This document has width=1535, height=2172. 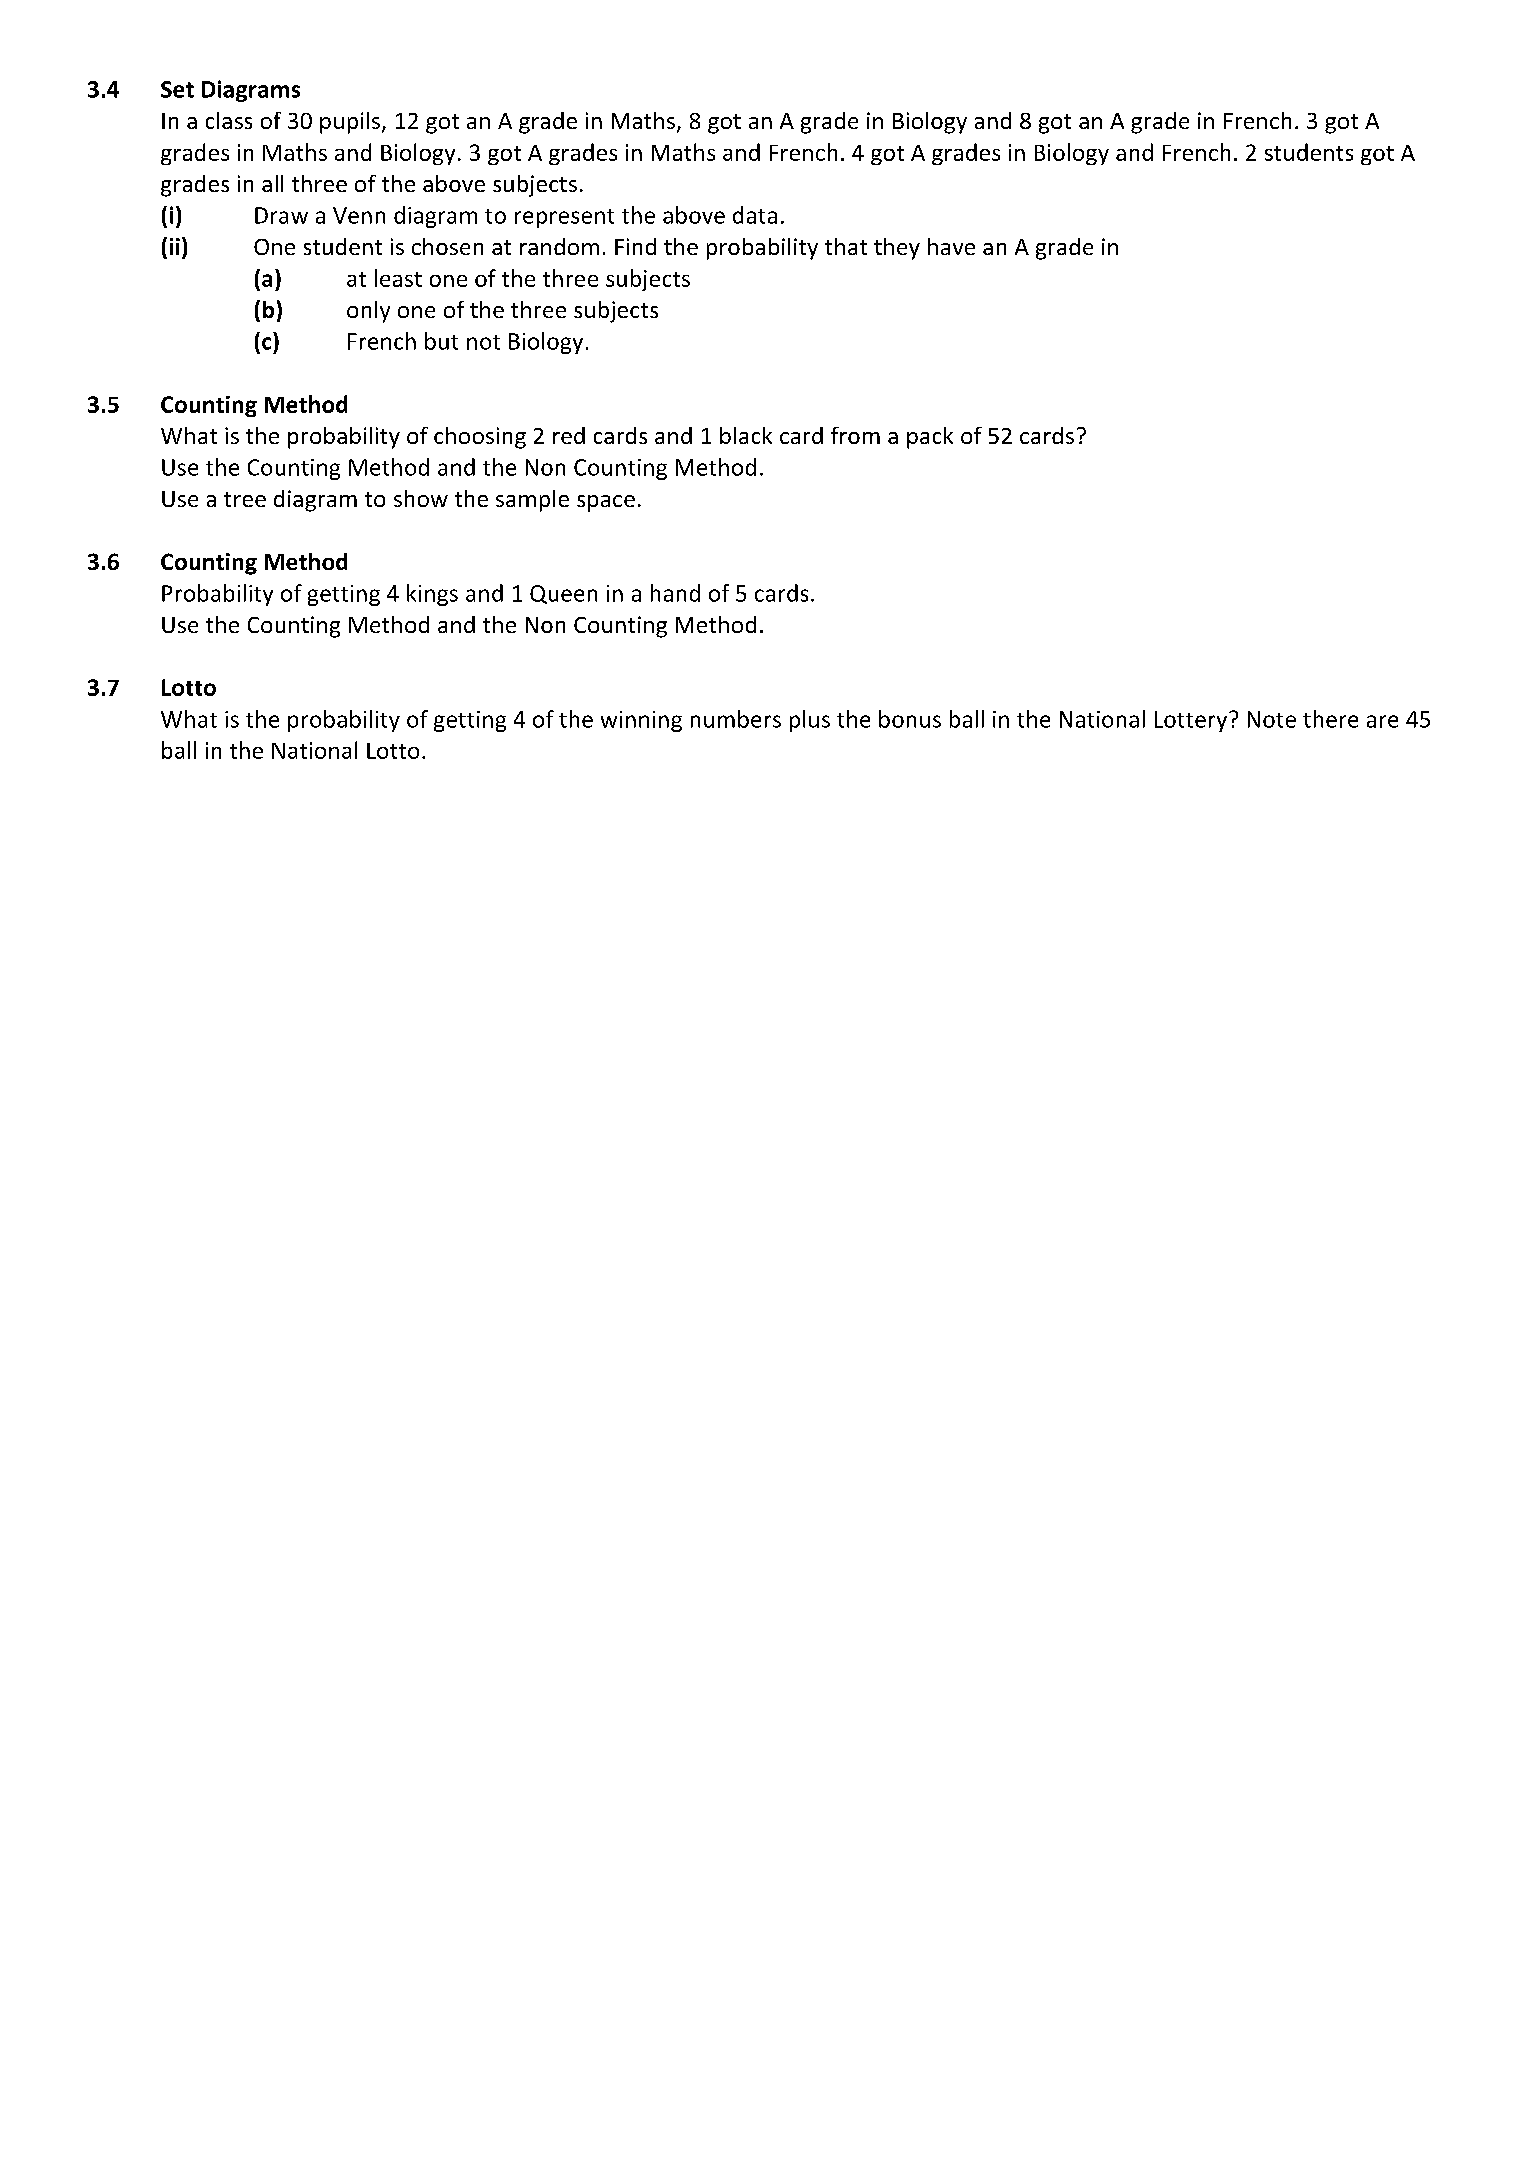 I want to click on black, so click(x=746, y=435).
